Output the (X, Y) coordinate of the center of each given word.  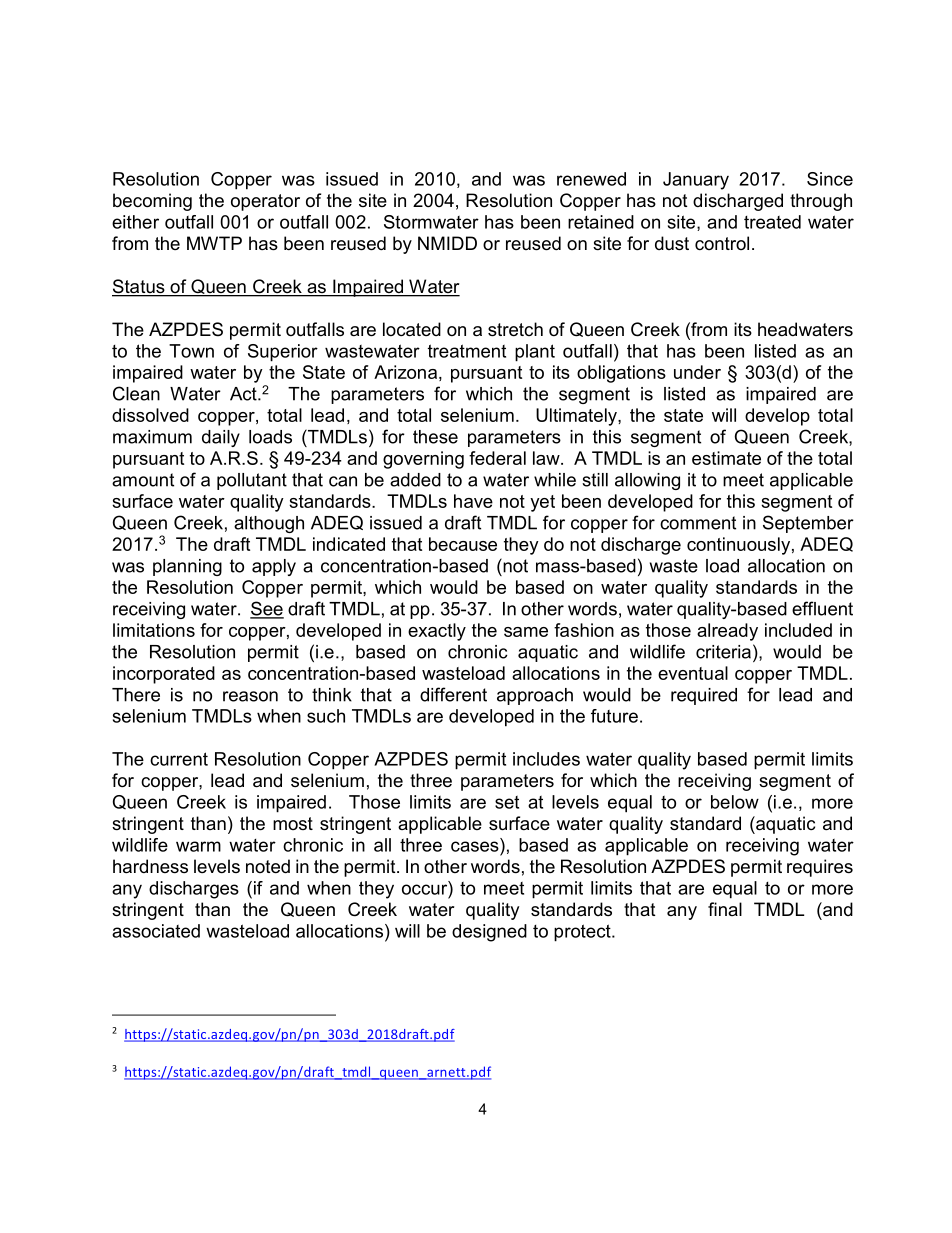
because (463, 544)
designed (489, 933)
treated (772, 222)
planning (187, 567)
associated (156, 931)
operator (265, 202)
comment (698, 523)
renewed (591, 179)
